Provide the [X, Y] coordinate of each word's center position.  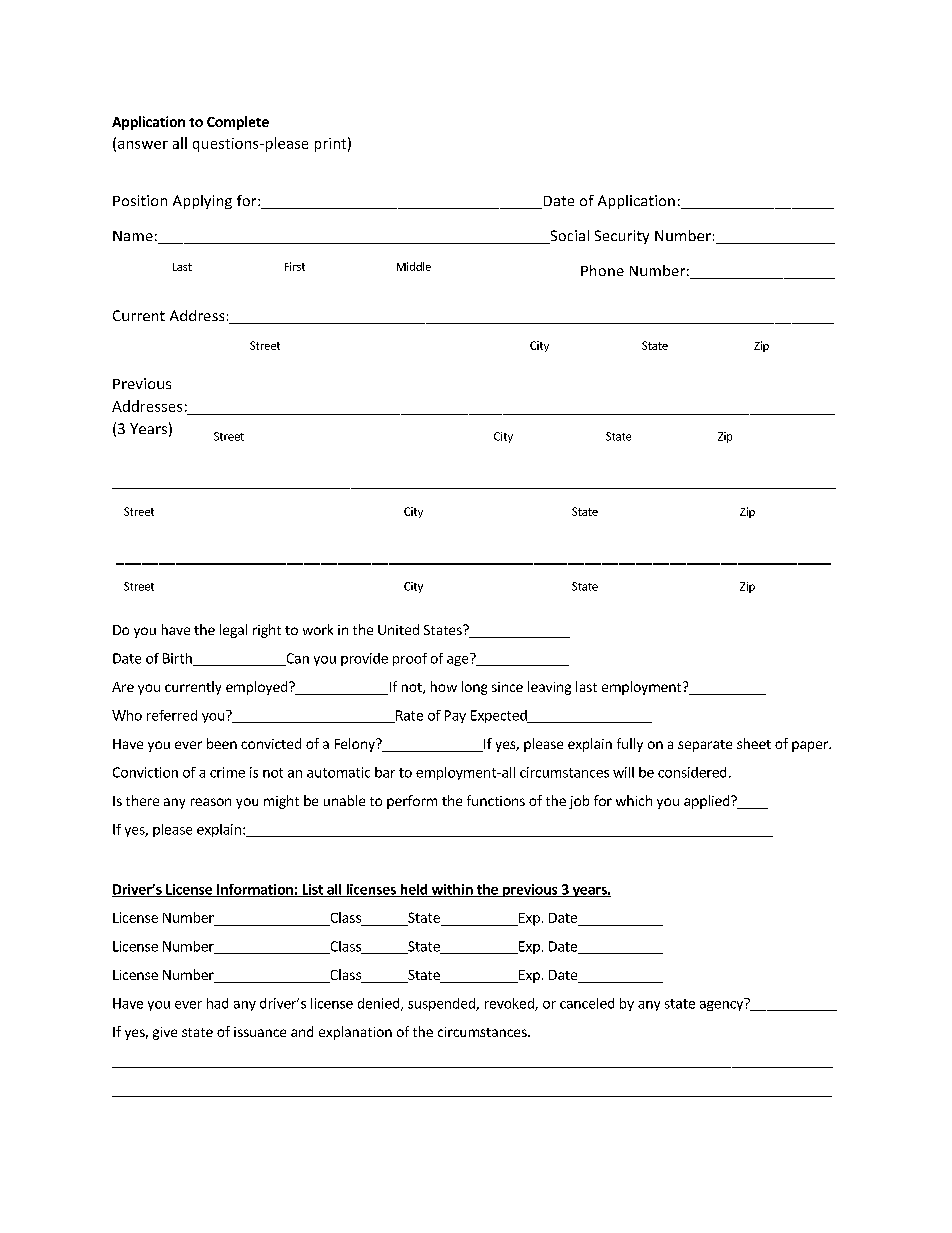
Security [622, 237]
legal [233, 631]
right [267, 631]
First [295, 266]
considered [692, 772]
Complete [238, 123]
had [217, 1003]
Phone [602, 270]
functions [496, 800]
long [474, 688]
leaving [549, 688]
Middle [414, 266]
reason [211, 802]
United [398, 629]
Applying [202, 202]
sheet [754, 743]
